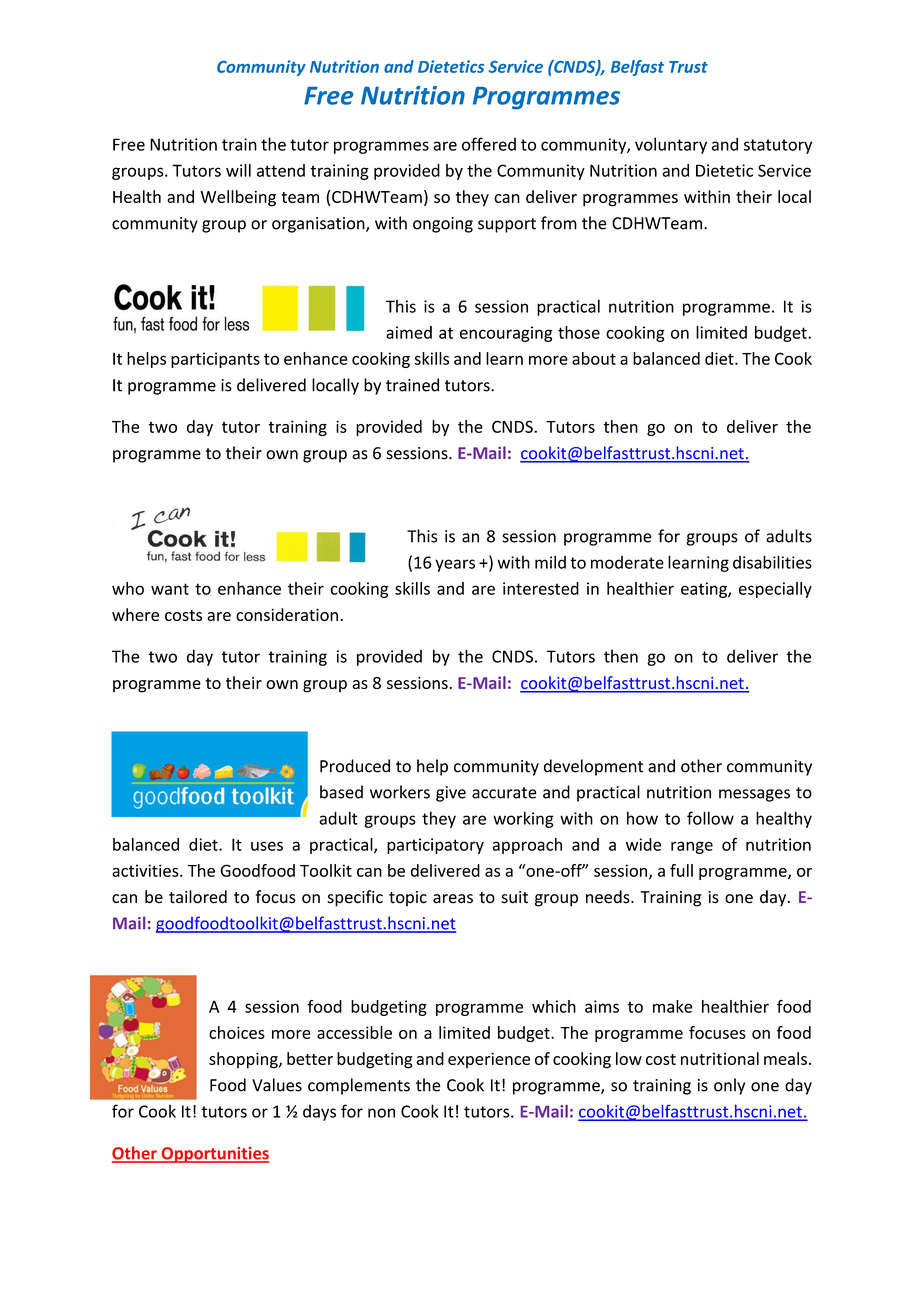 This image has width=924, height=1308. Describe the element at coordinates (705, 590) in the image. I see `eating` at that location.
